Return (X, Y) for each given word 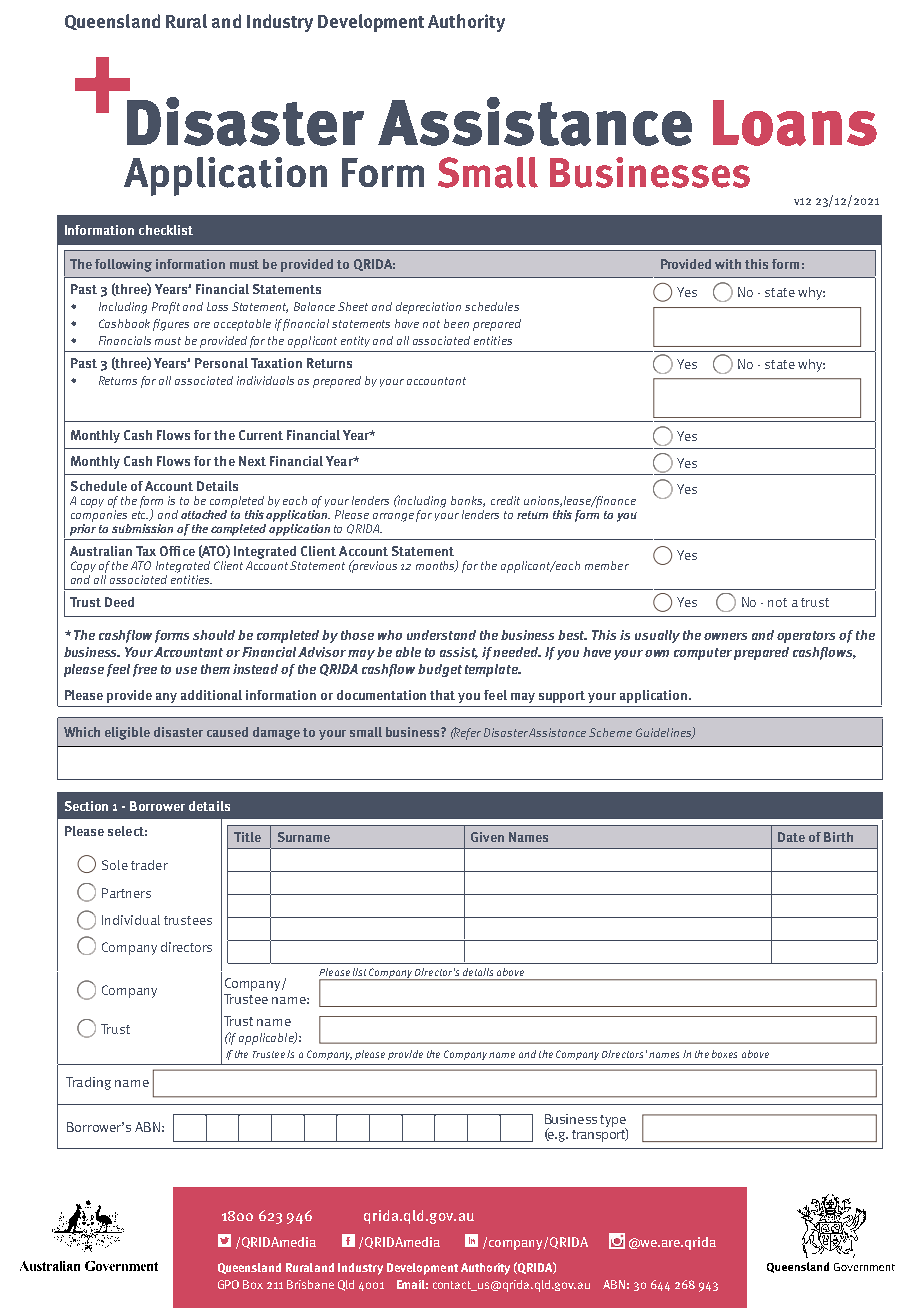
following (123, 265)
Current (261, 435)
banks (468, 501)
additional (211, 695)
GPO (228, 1284)
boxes (724, 1054)
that (442, 695)
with (728, 264)
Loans (795, 123)
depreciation (428, 308)
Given (487, 837)
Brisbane (310, 1284)
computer (703, 654)
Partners (126, 893)
